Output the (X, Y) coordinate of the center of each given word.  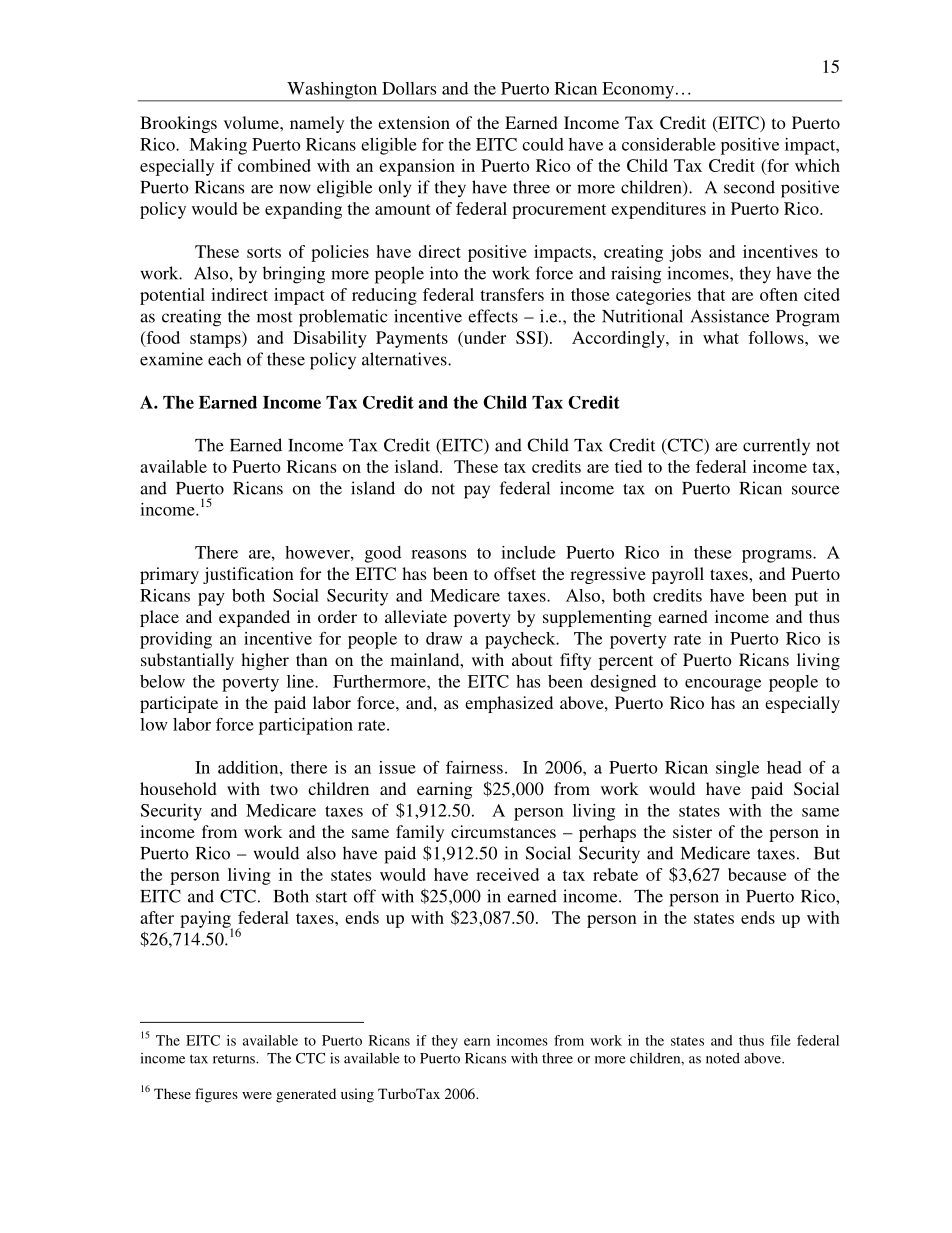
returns (235, 1059)
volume (252, 122)
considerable (669, 144)
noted (723, 1058)
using (357, 1095)
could (543, 144)
